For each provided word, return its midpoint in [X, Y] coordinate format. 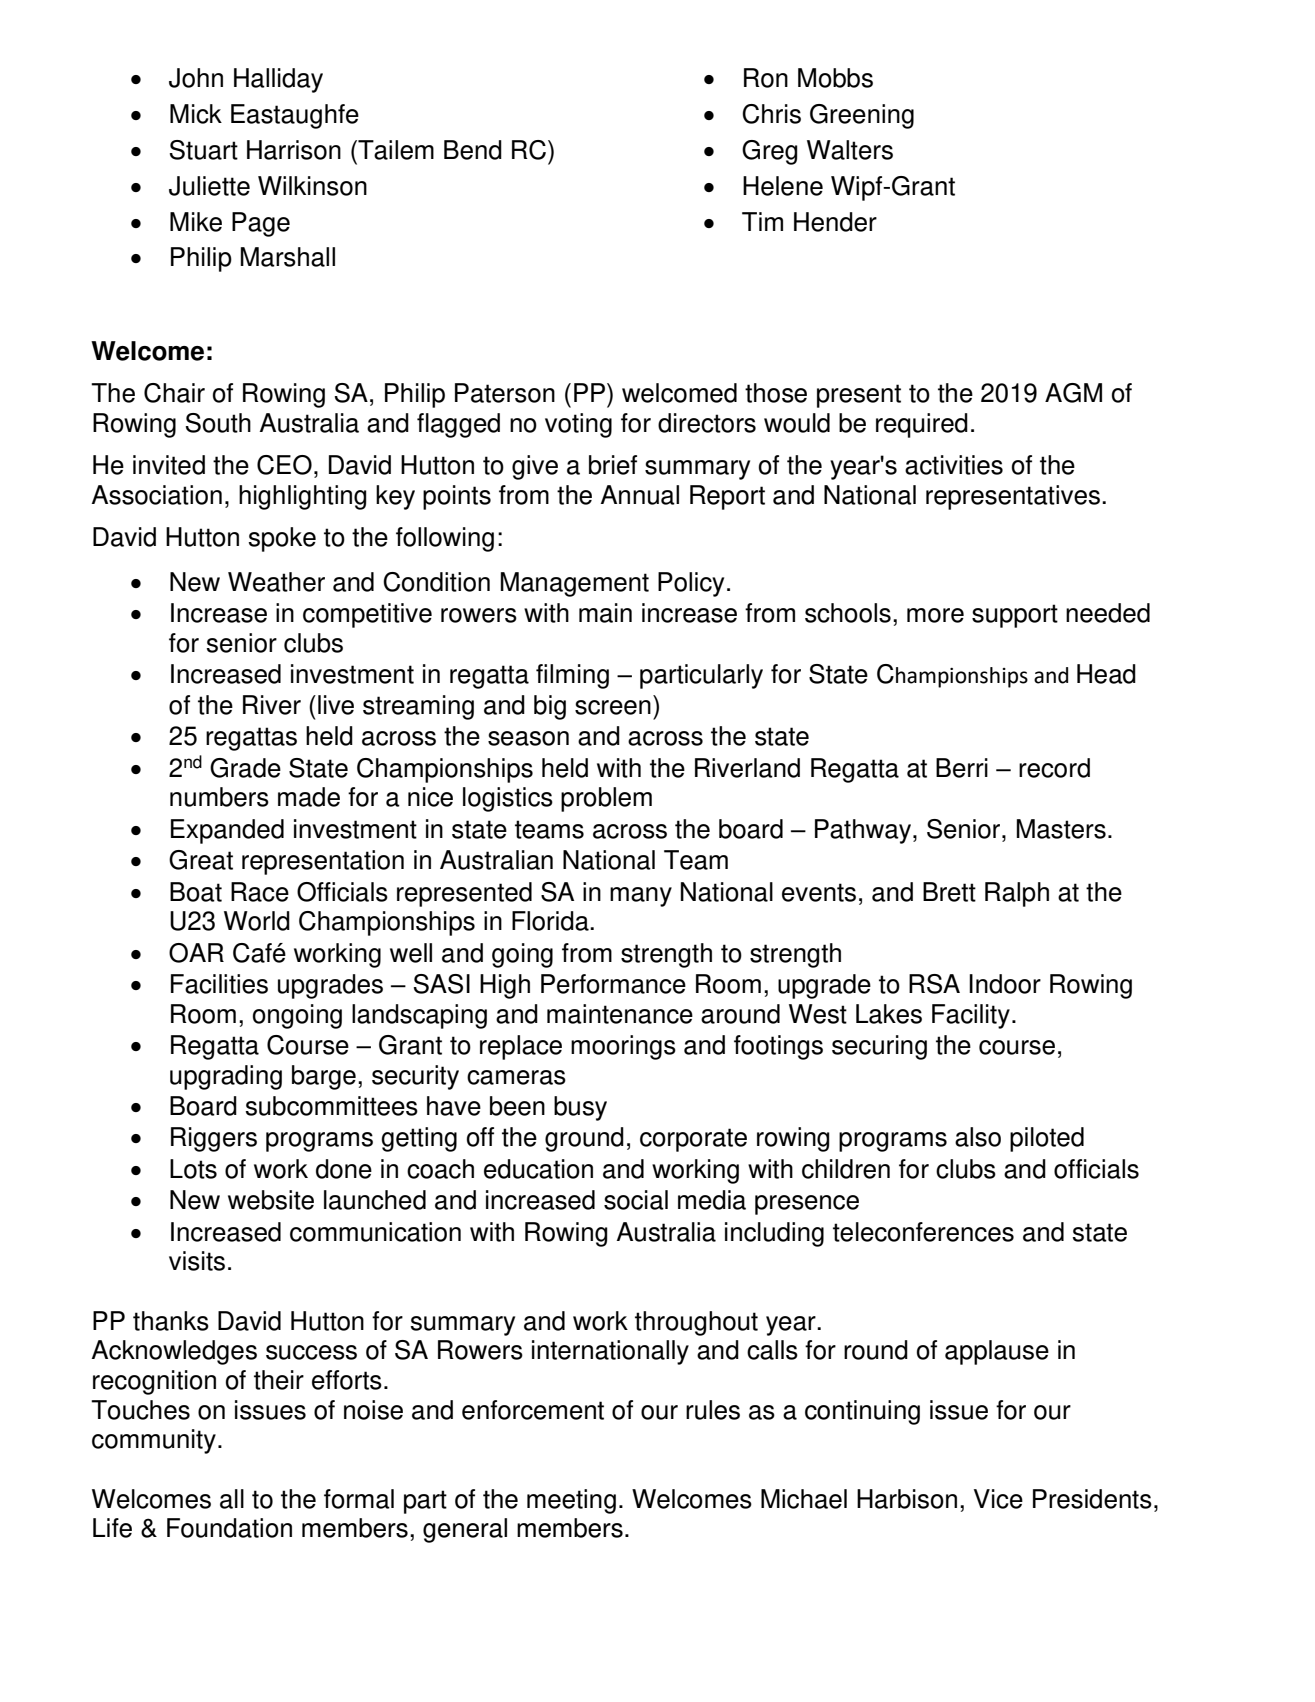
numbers [219, 797]
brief [613, 465]
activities [954, 465]
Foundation [229, 1528]
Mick [196, 114]
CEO [284, 465]
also [978, 1137]
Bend [473, 150]
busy [580, 1108]
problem [606, 799]
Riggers [214, 1139]
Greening [862, 116]
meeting [571, 1501]
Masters [1061, 829]
